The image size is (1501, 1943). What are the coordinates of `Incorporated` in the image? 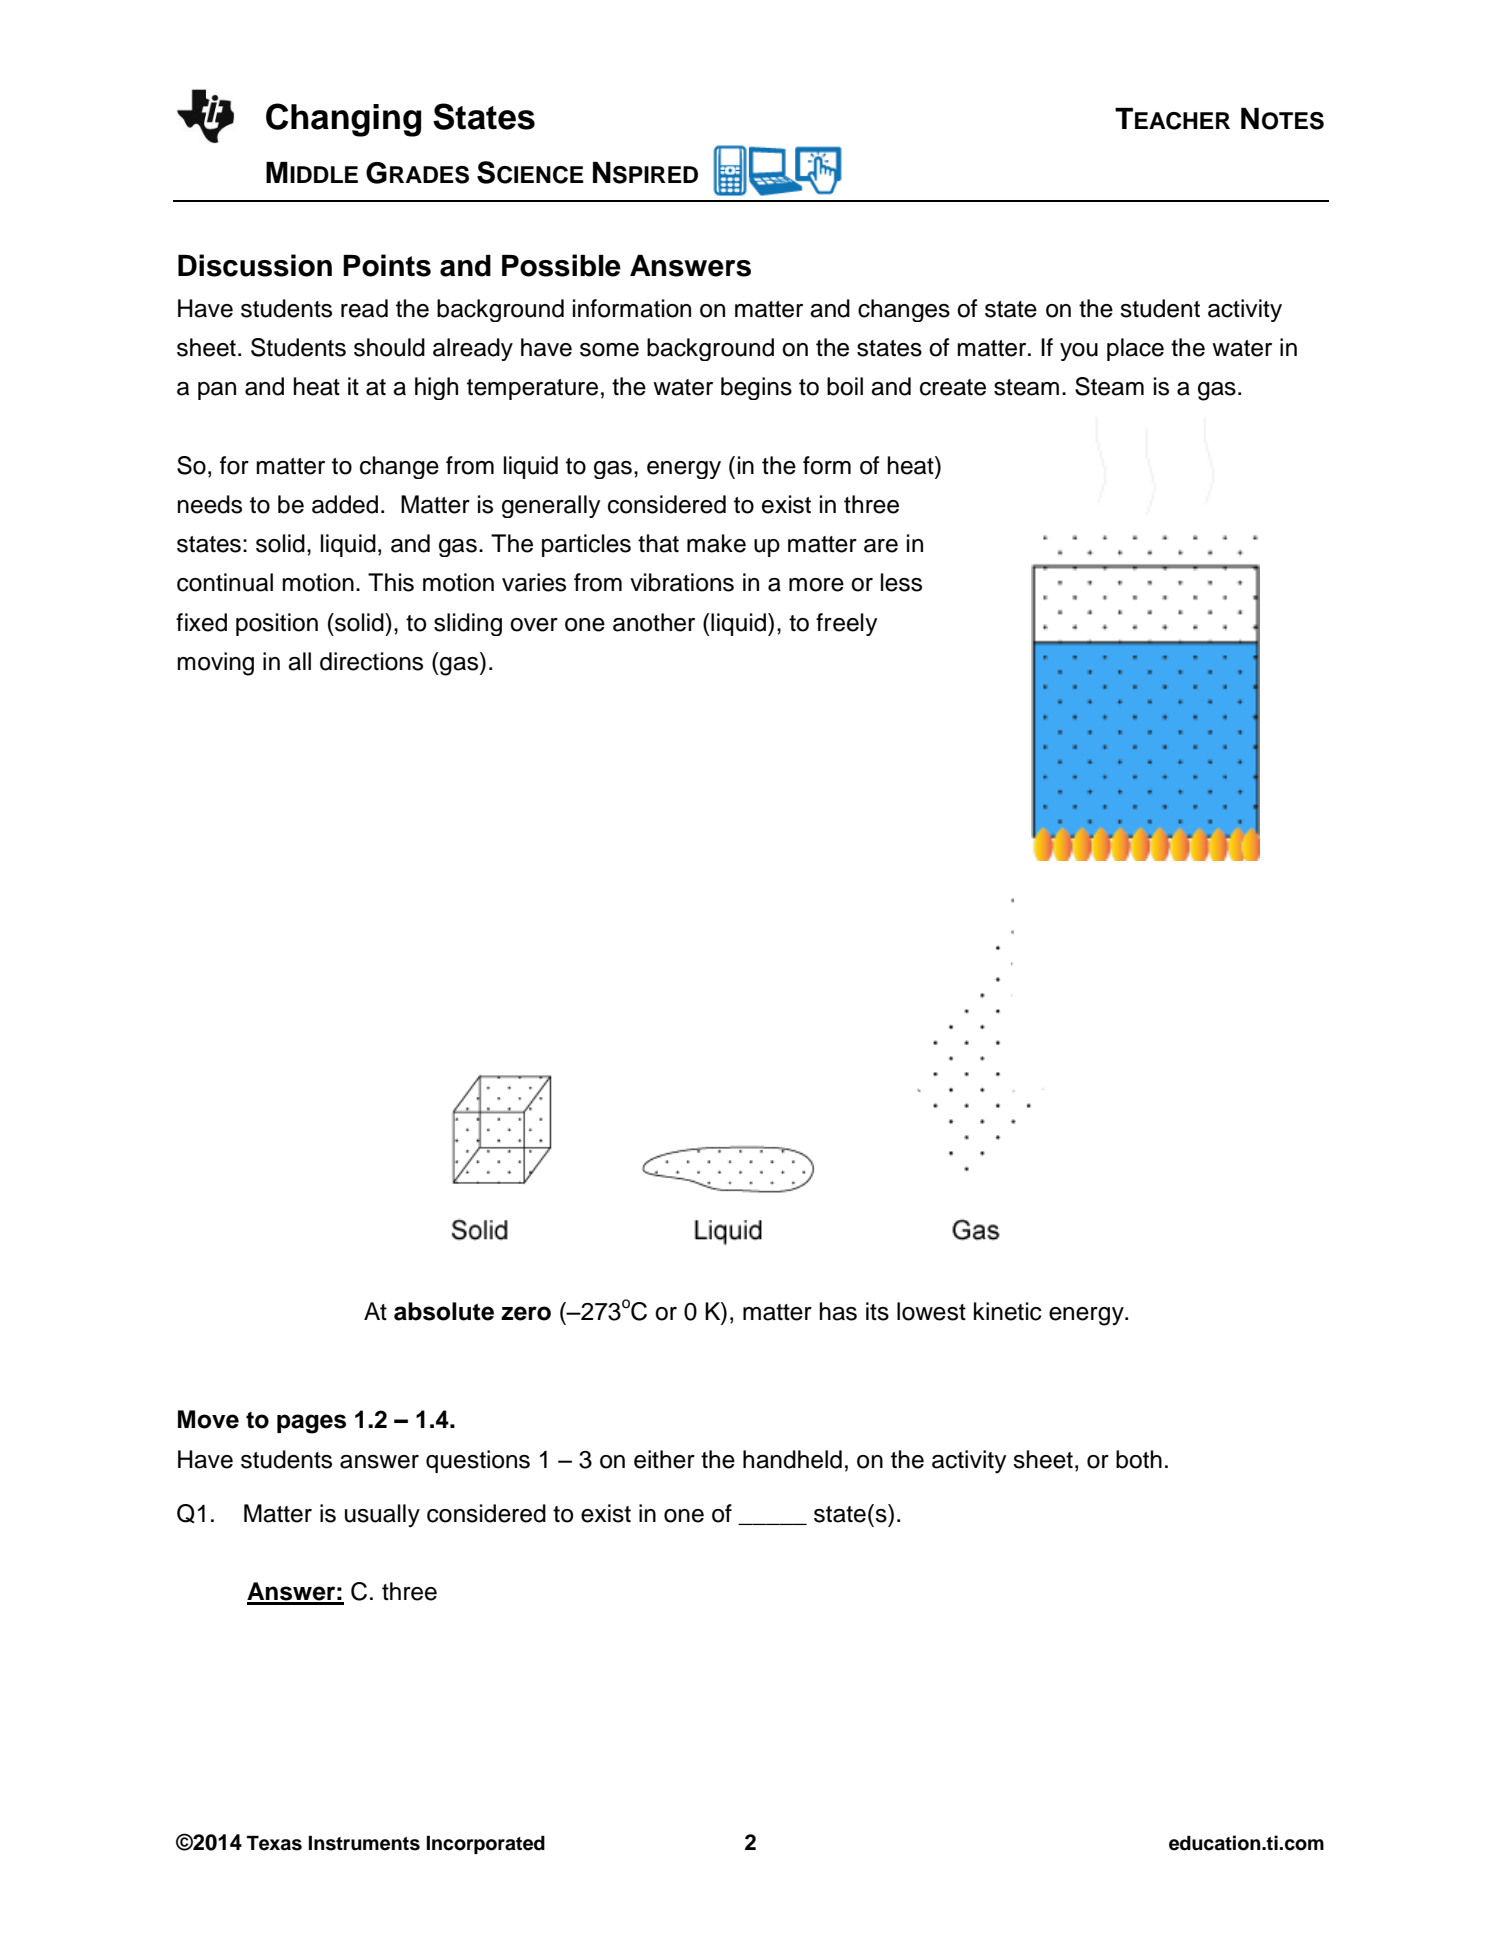 It's located at (486, 1845).
